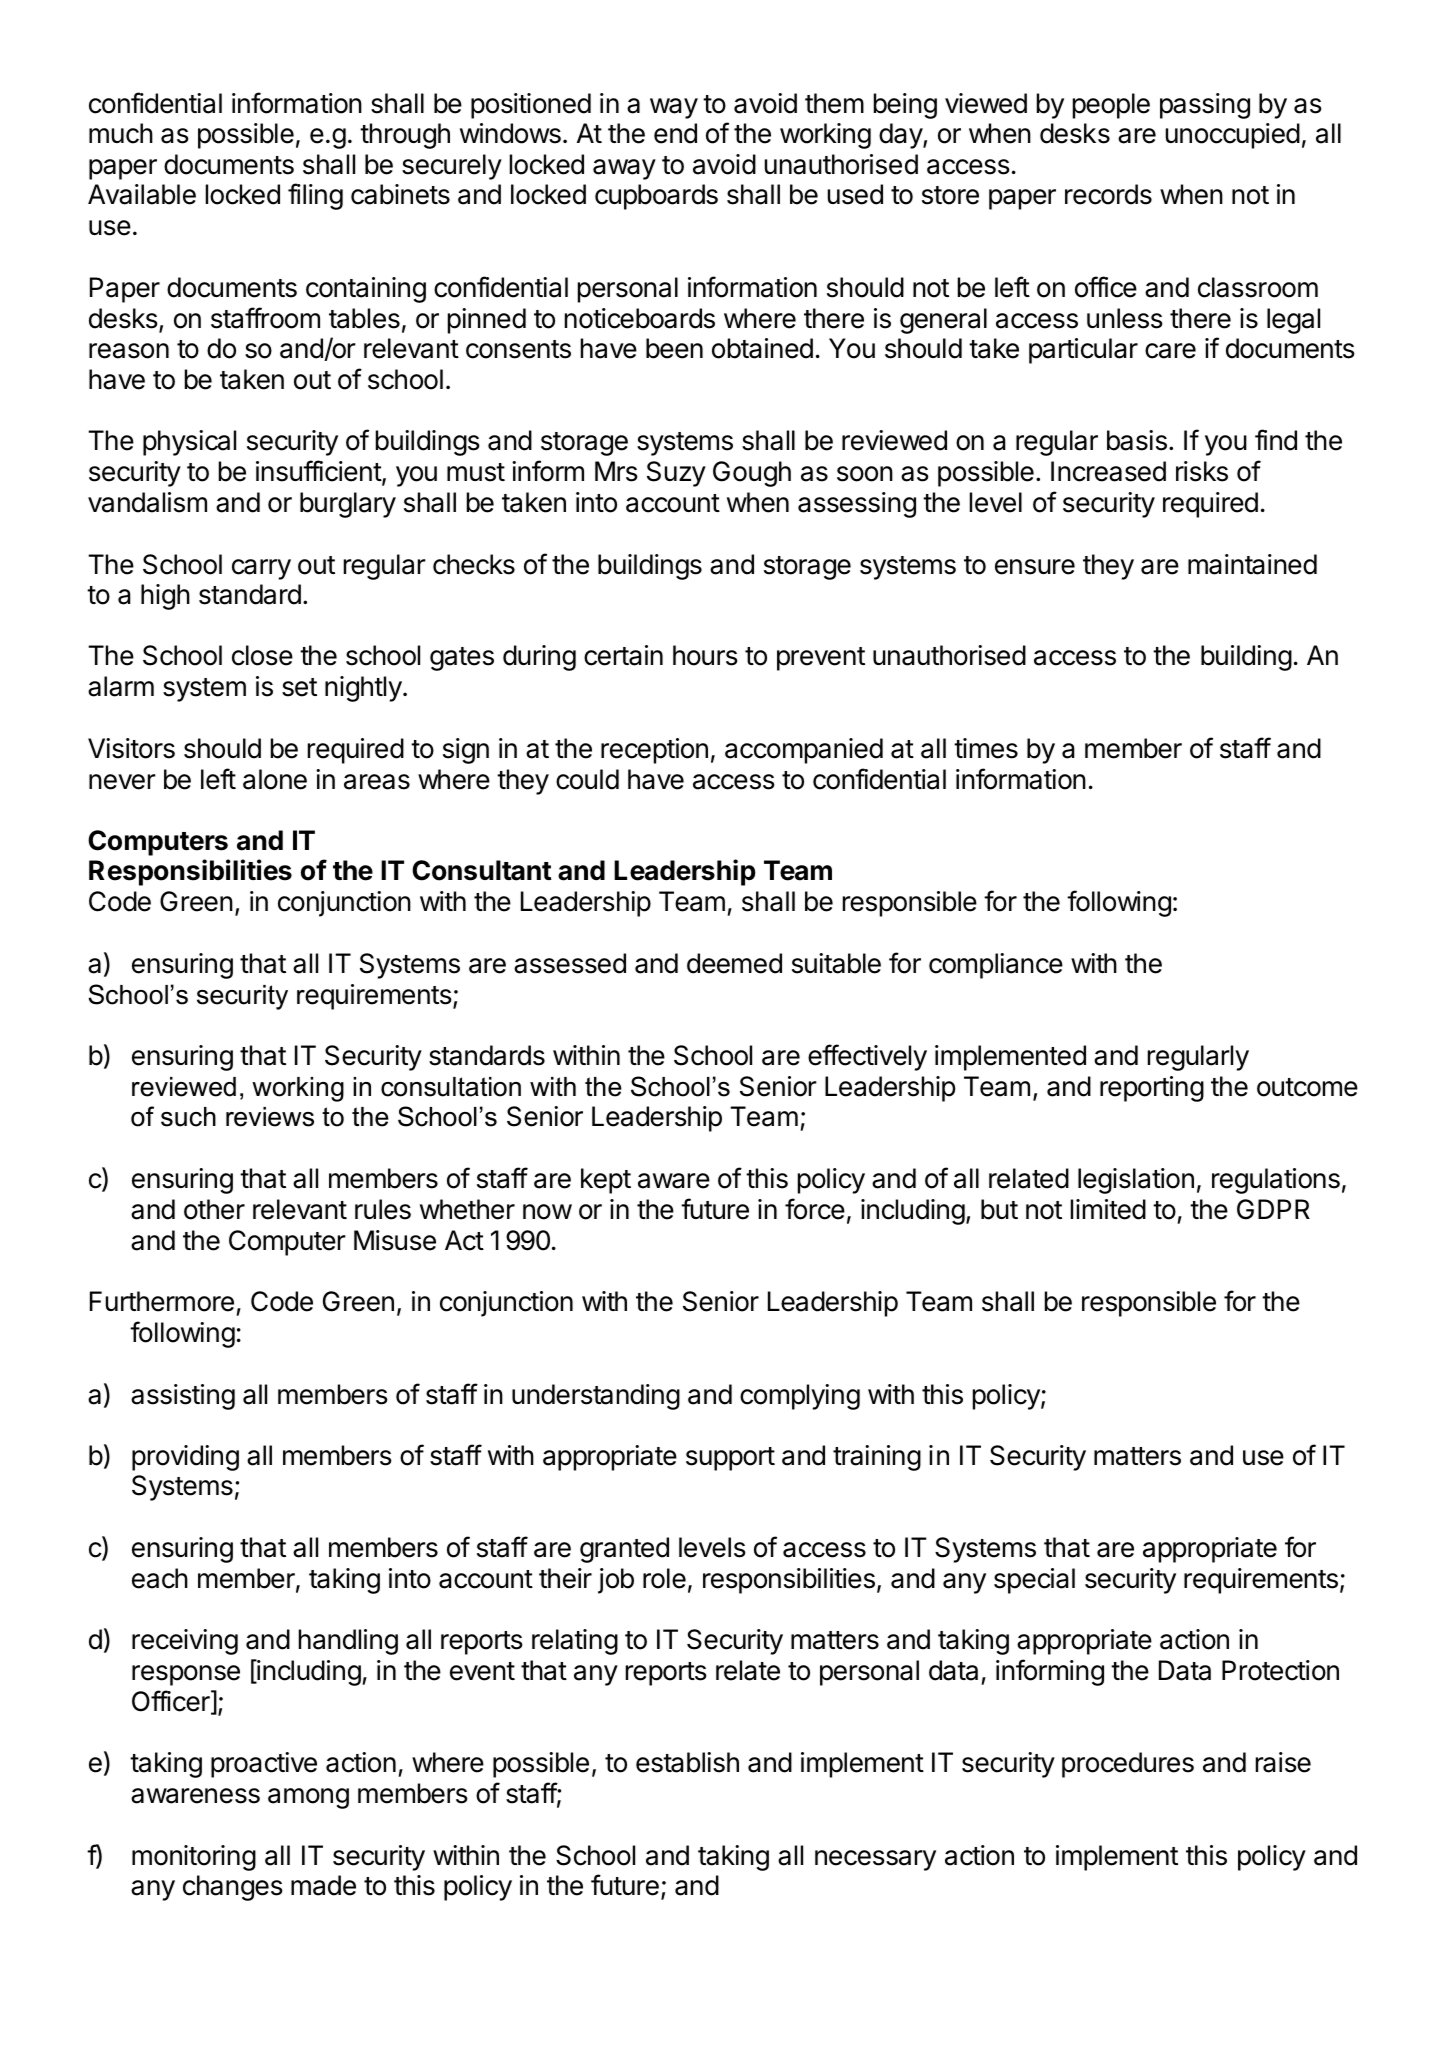  Describe the element at coordinates (1233, 136) in the screenshot. I see `unoccupied` at that location.
